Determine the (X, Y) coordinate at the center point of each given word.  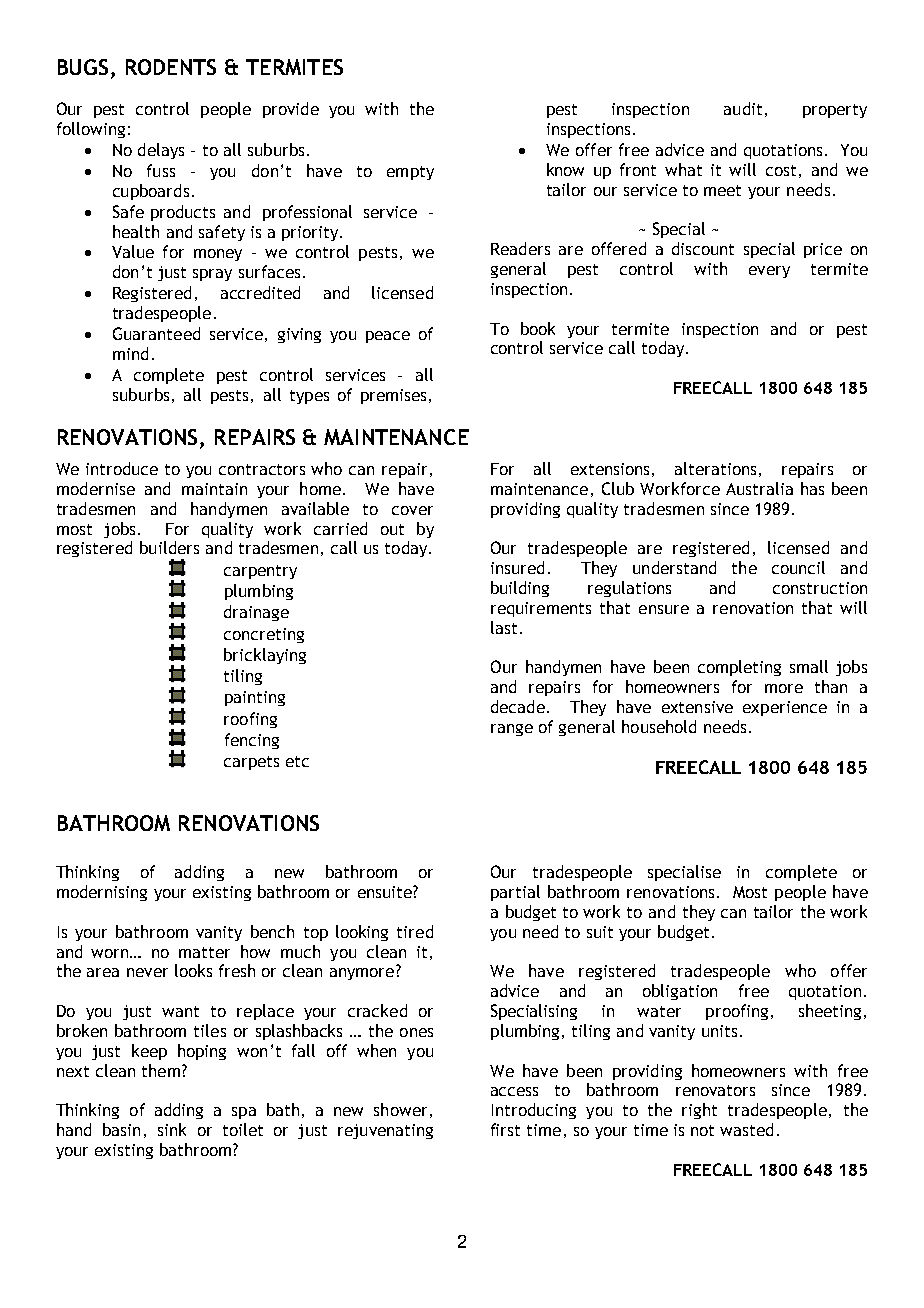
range (512, 730)
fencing (252, 741)
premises (395, 396)
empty (410, 173)
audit (743, 108)
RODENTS (171, 67)
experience (785, 708)
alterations (715, 468)
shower (400, 1109)
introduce (122, 468)
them (161, 1070)
